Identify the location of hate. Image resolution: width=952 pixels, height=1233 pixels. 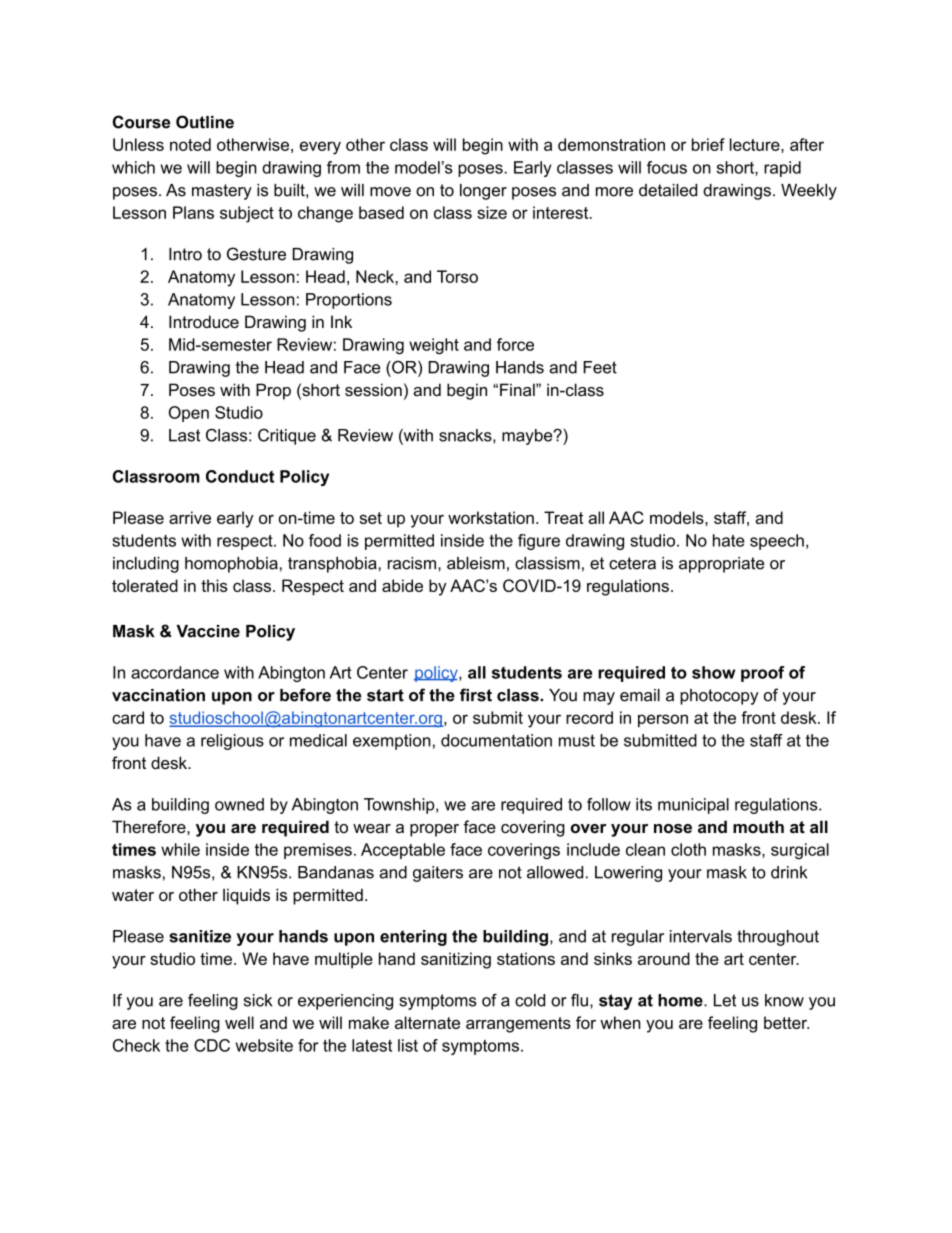
(729, 540).
